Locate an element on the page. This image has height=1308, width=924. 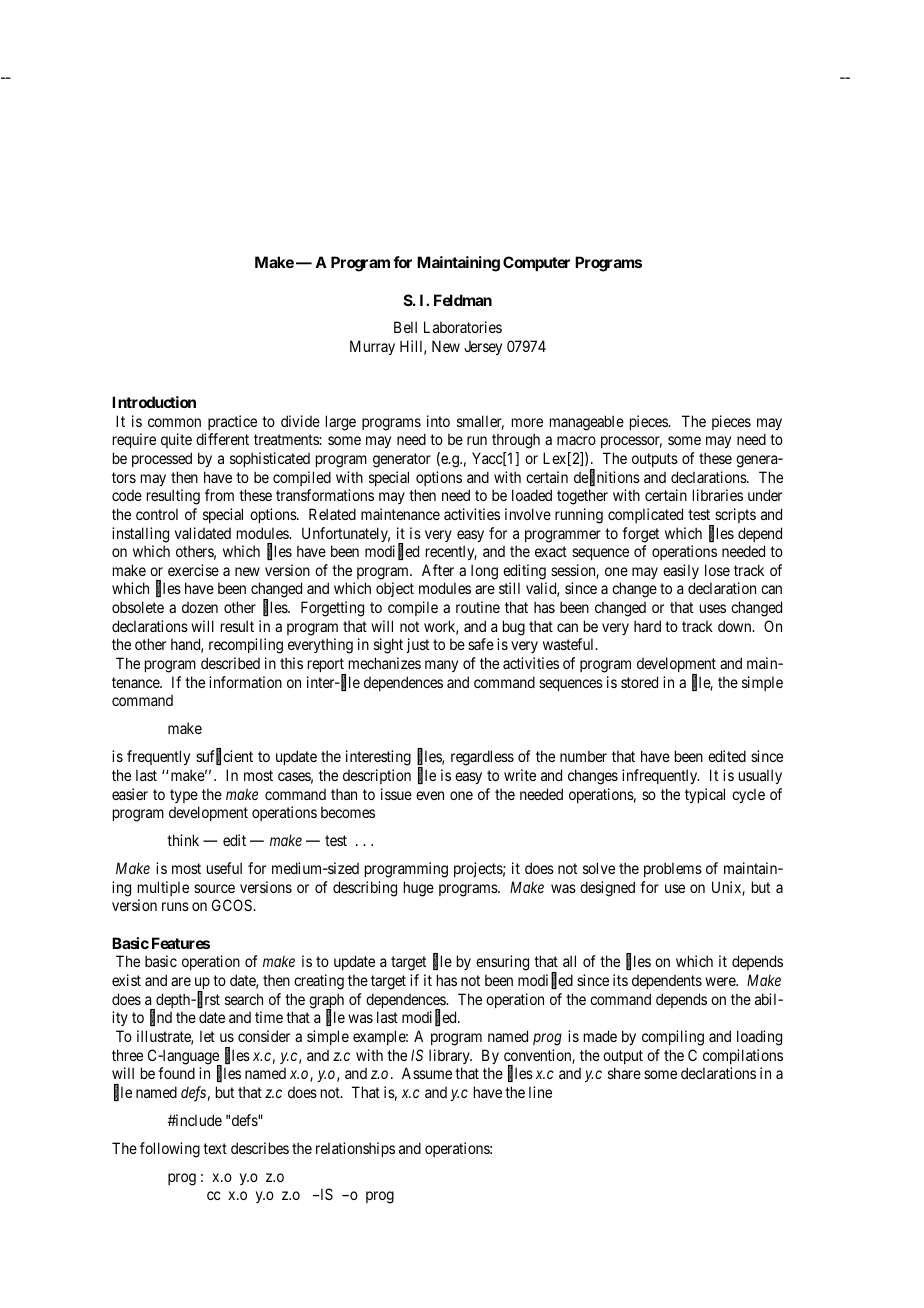
information is located at coordinates (245, 682).
